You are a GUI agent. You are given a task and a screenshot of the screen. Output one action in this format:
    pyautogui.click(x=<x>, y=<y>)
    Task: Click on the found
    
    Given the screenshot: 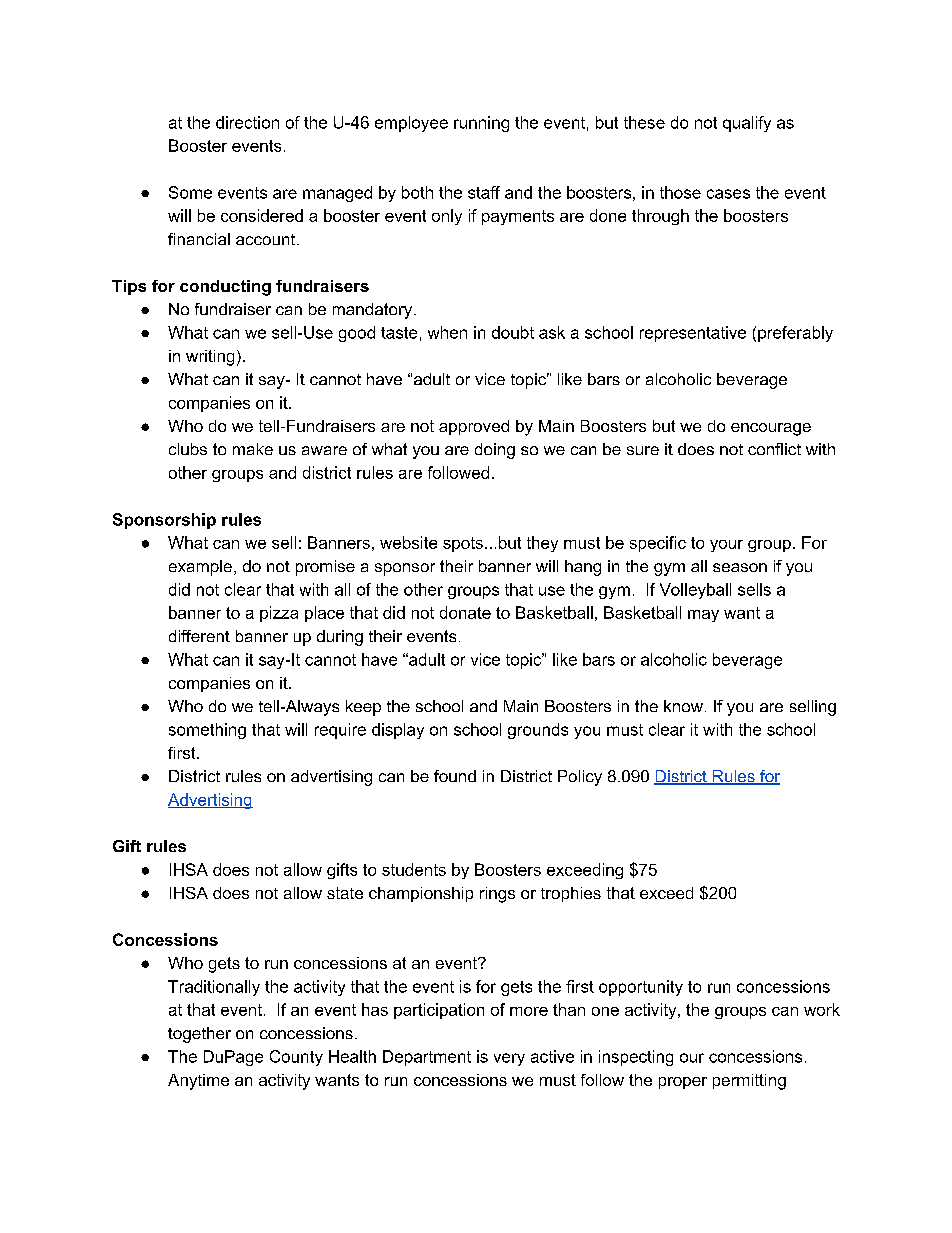 What is the action you would take?
    pyautogui.click(x=455, y=776)
